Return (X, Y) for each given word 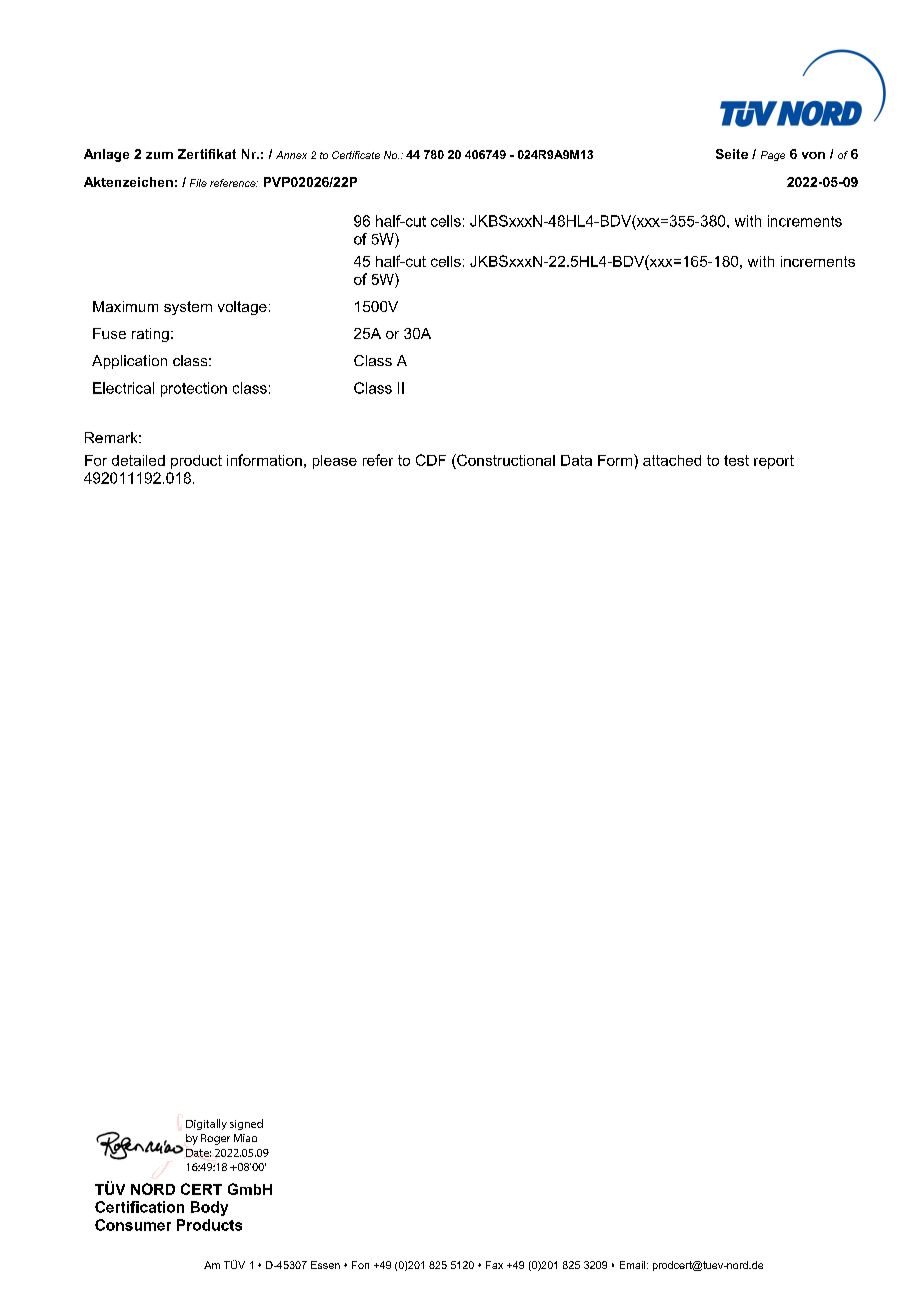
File (198, 183)
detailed (138, 460)
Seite (732, 154)
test (736, 460)
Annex (291, 155)
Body (209, 1208)
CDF (431, 460)
